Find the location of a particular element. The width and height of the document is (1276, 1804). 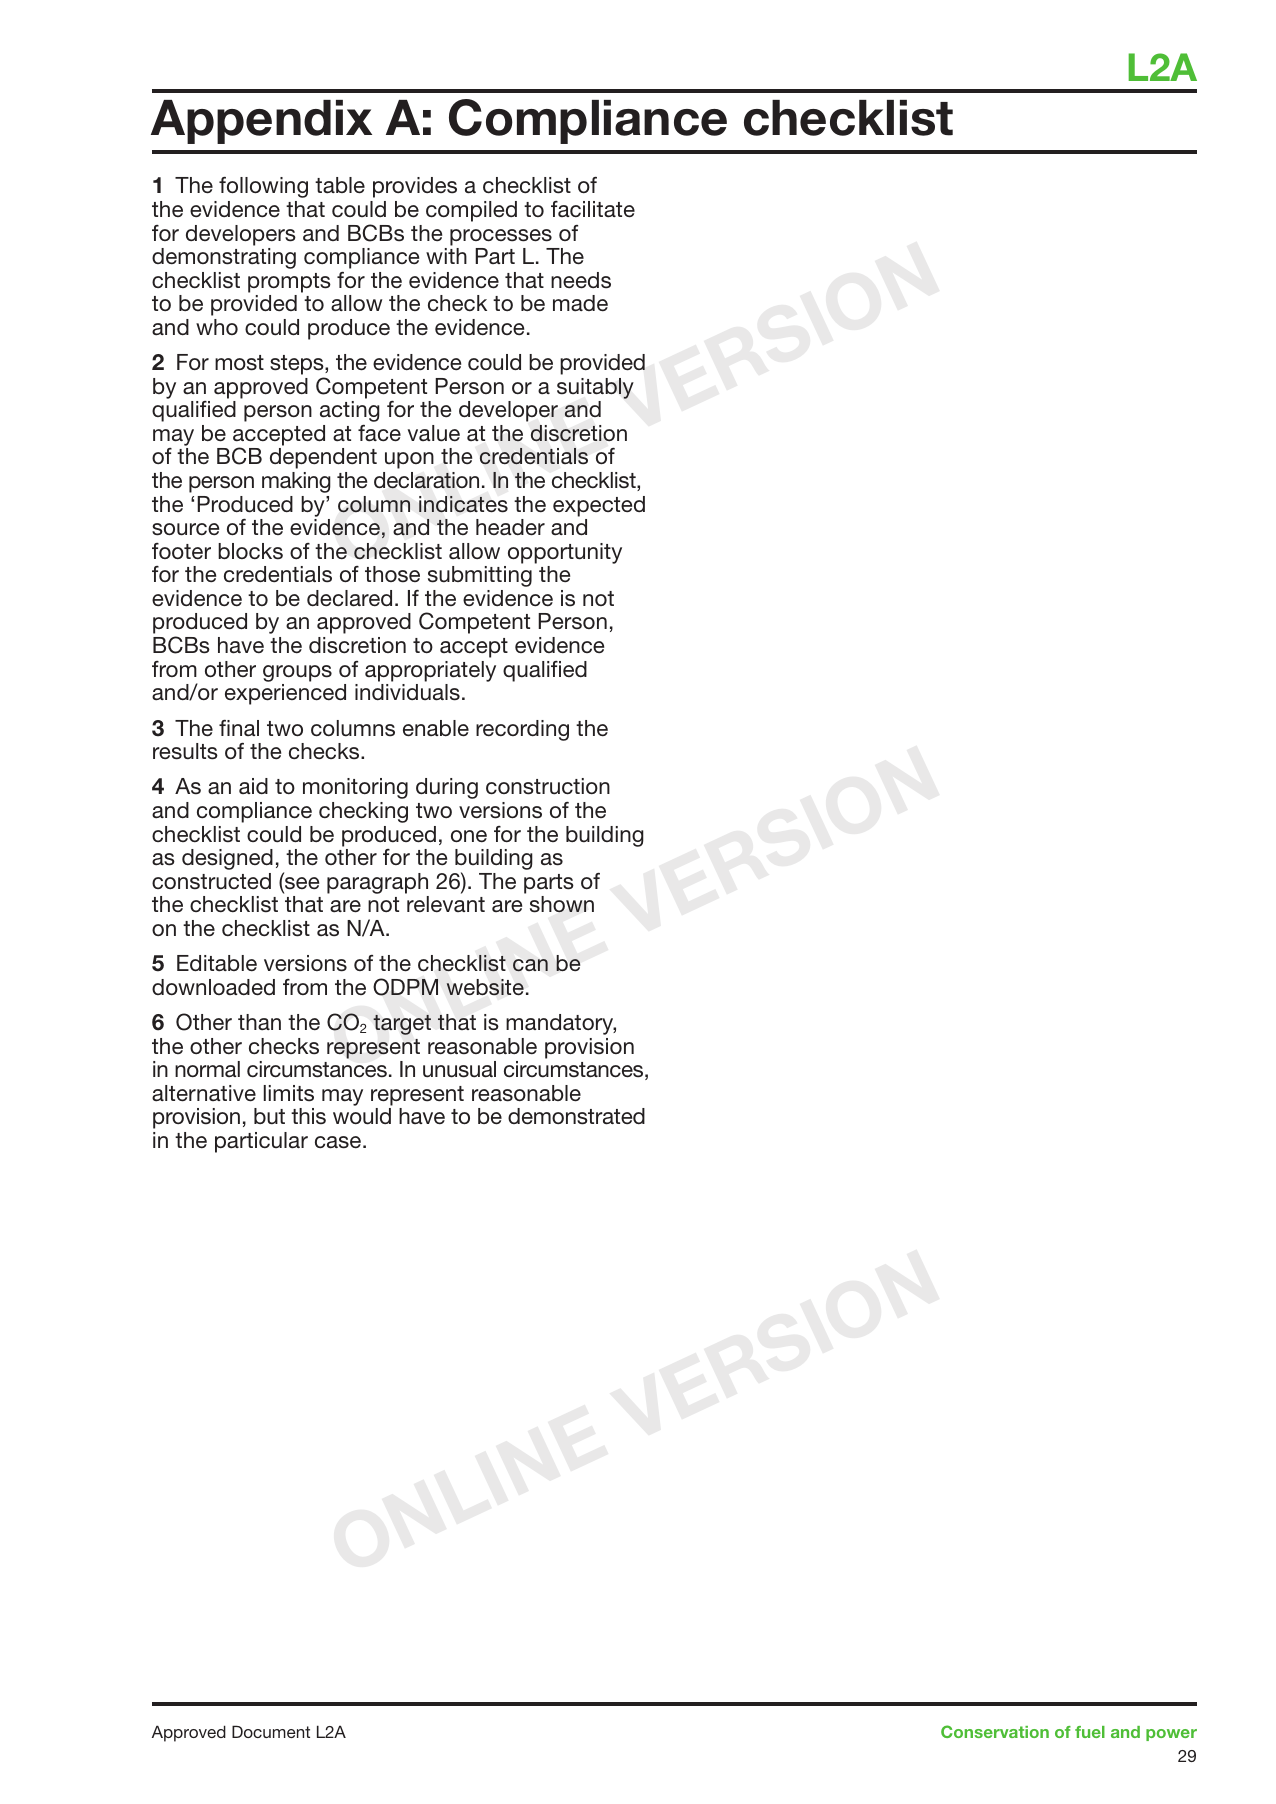

fuel is located at coordinates (1090, 1732).
